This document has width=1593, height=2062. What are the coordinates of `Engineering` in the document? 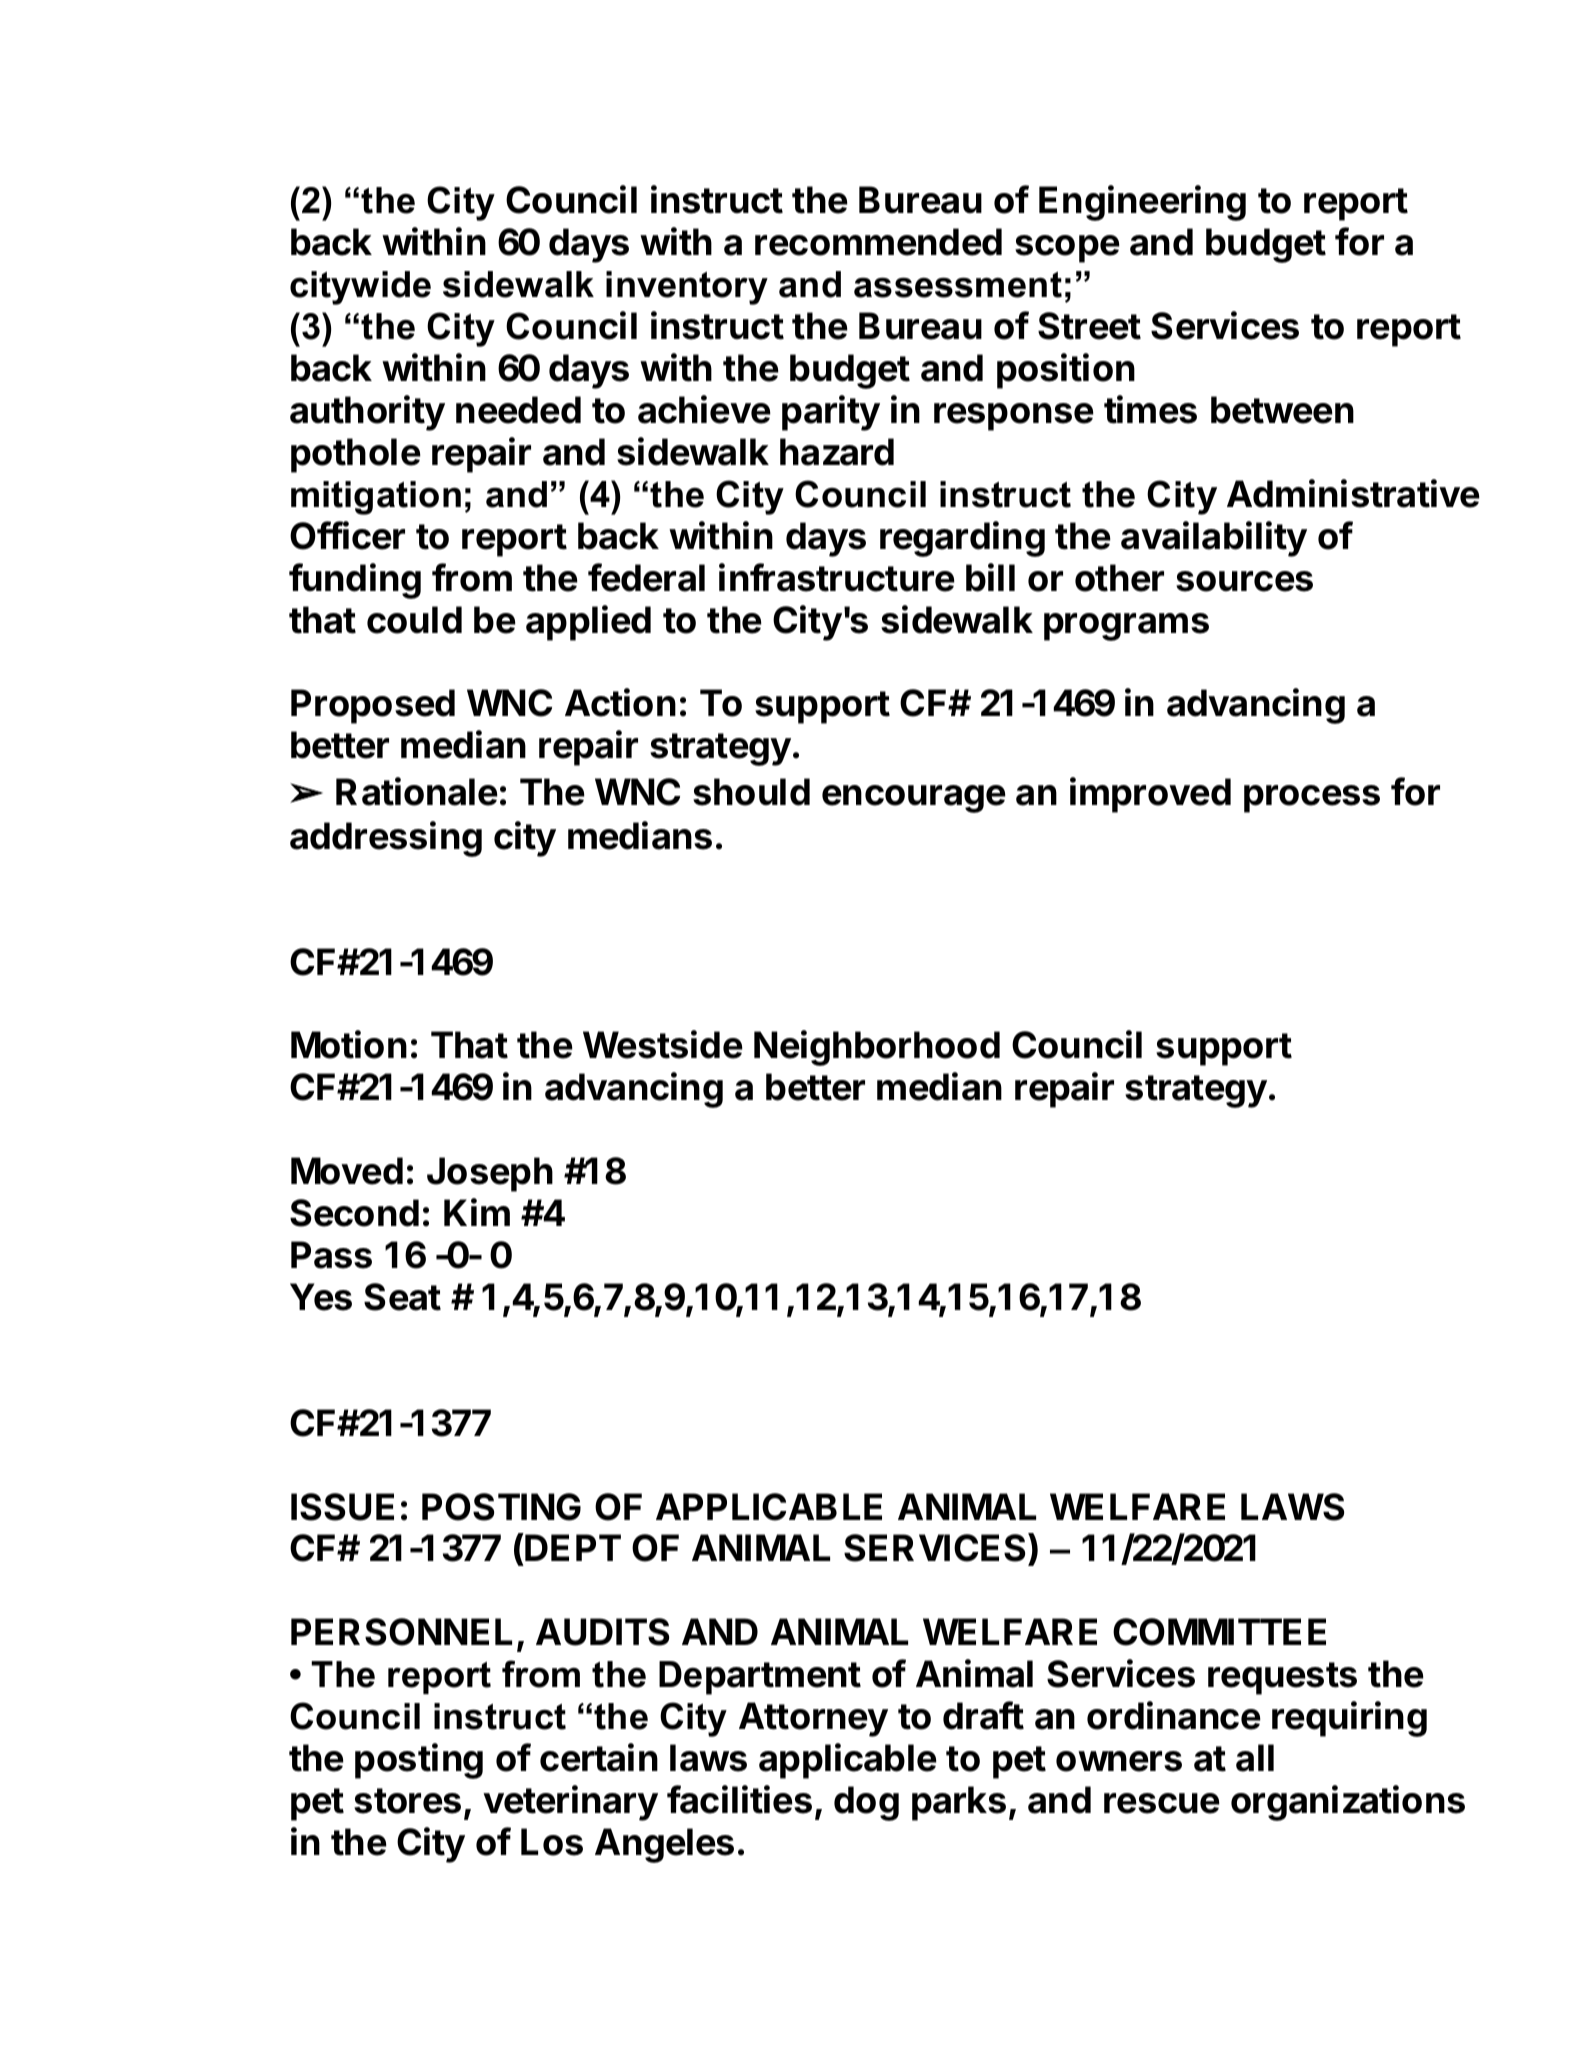 It's located at (1142, 203).
